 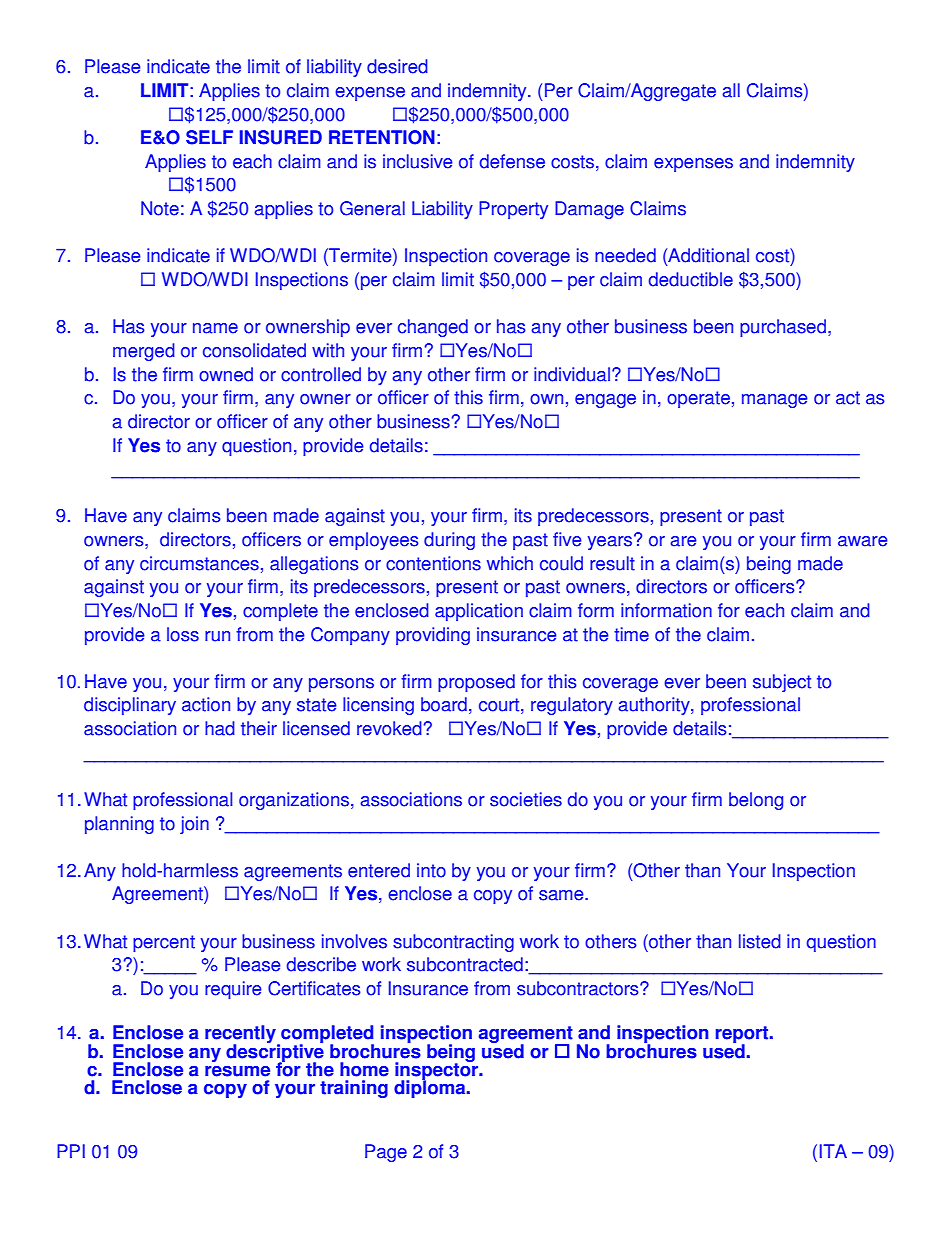 I want to click on desired, so click(x=397, y=66).
